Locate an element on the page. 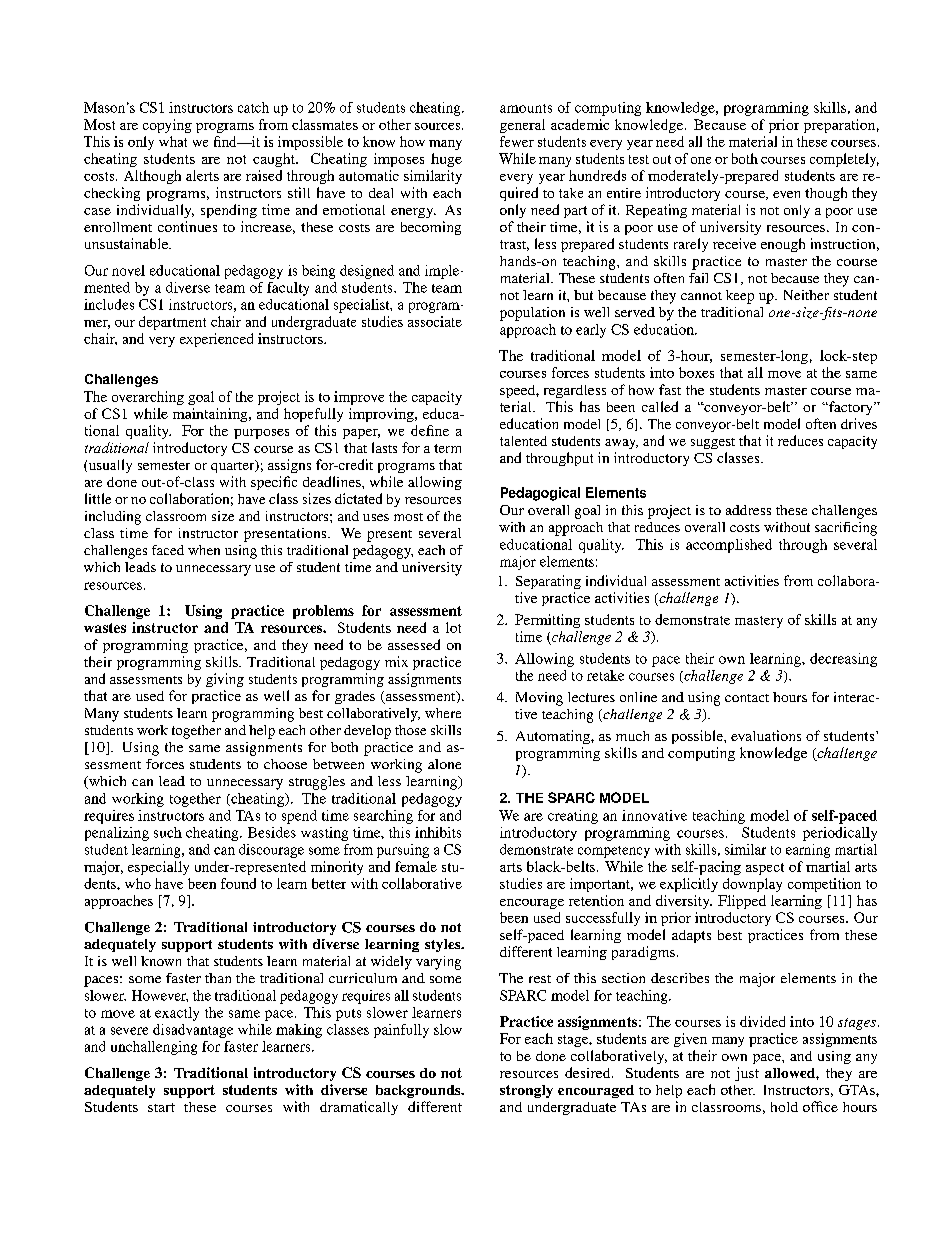 This image has height=1233, width=952. inhibits is located at coordinates (438, 832).
